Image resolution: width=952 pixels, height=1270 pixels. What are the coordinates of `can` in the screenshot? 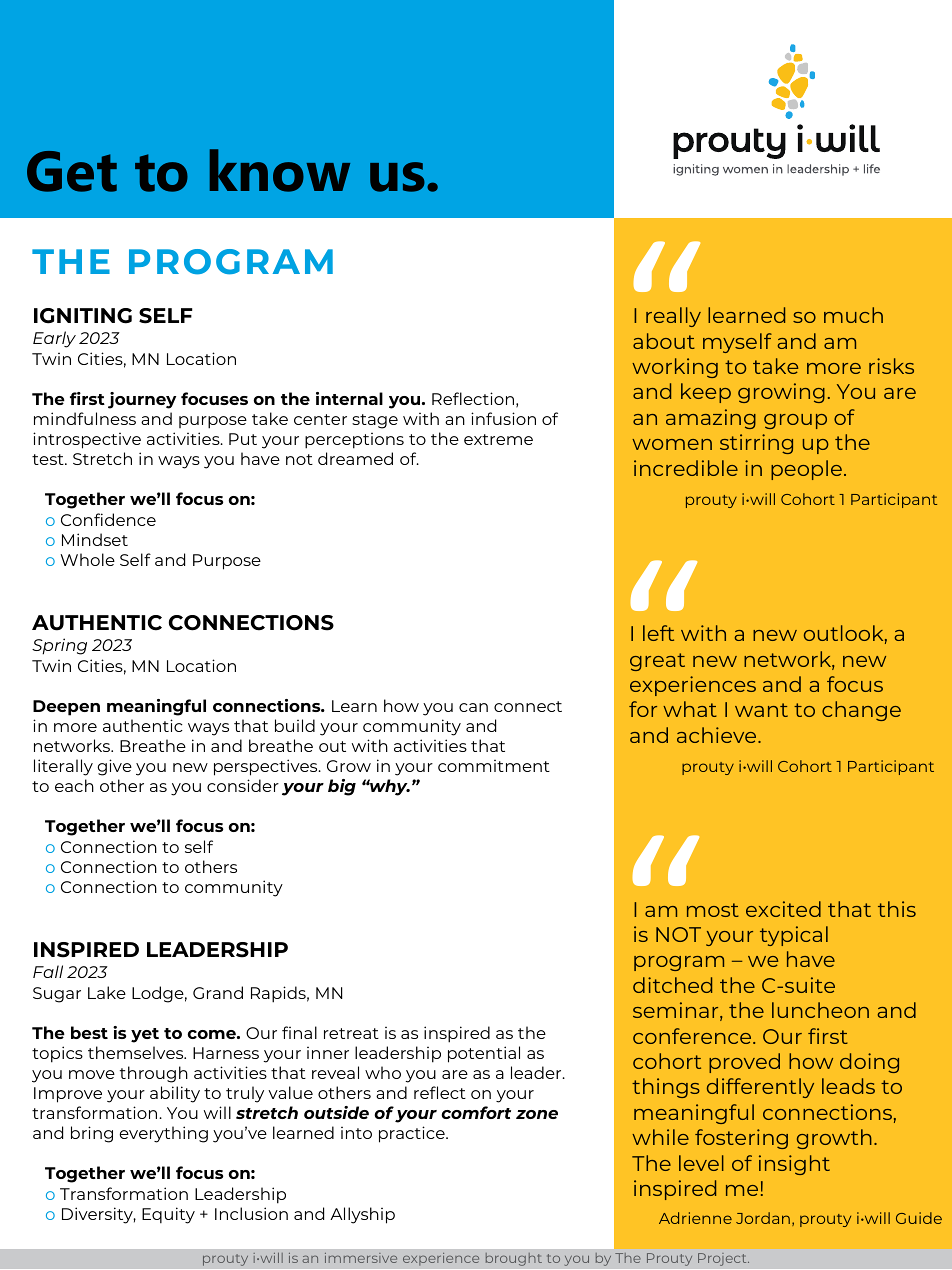 It's located at (473, 707).
